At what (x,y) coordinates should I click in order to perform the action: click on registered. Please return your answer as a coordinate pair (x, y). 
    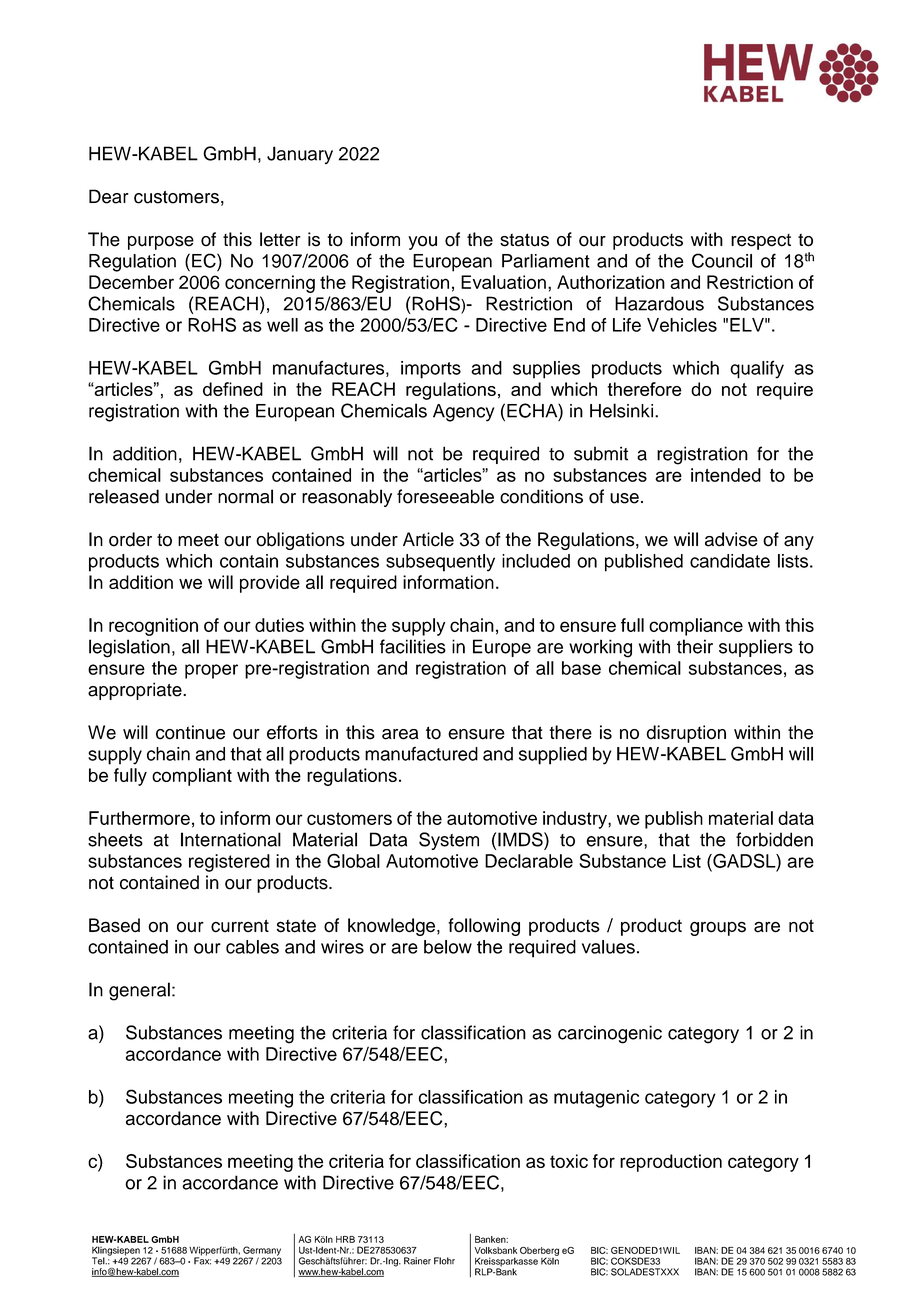
    Looking at the image, I should click on (229, 863).
